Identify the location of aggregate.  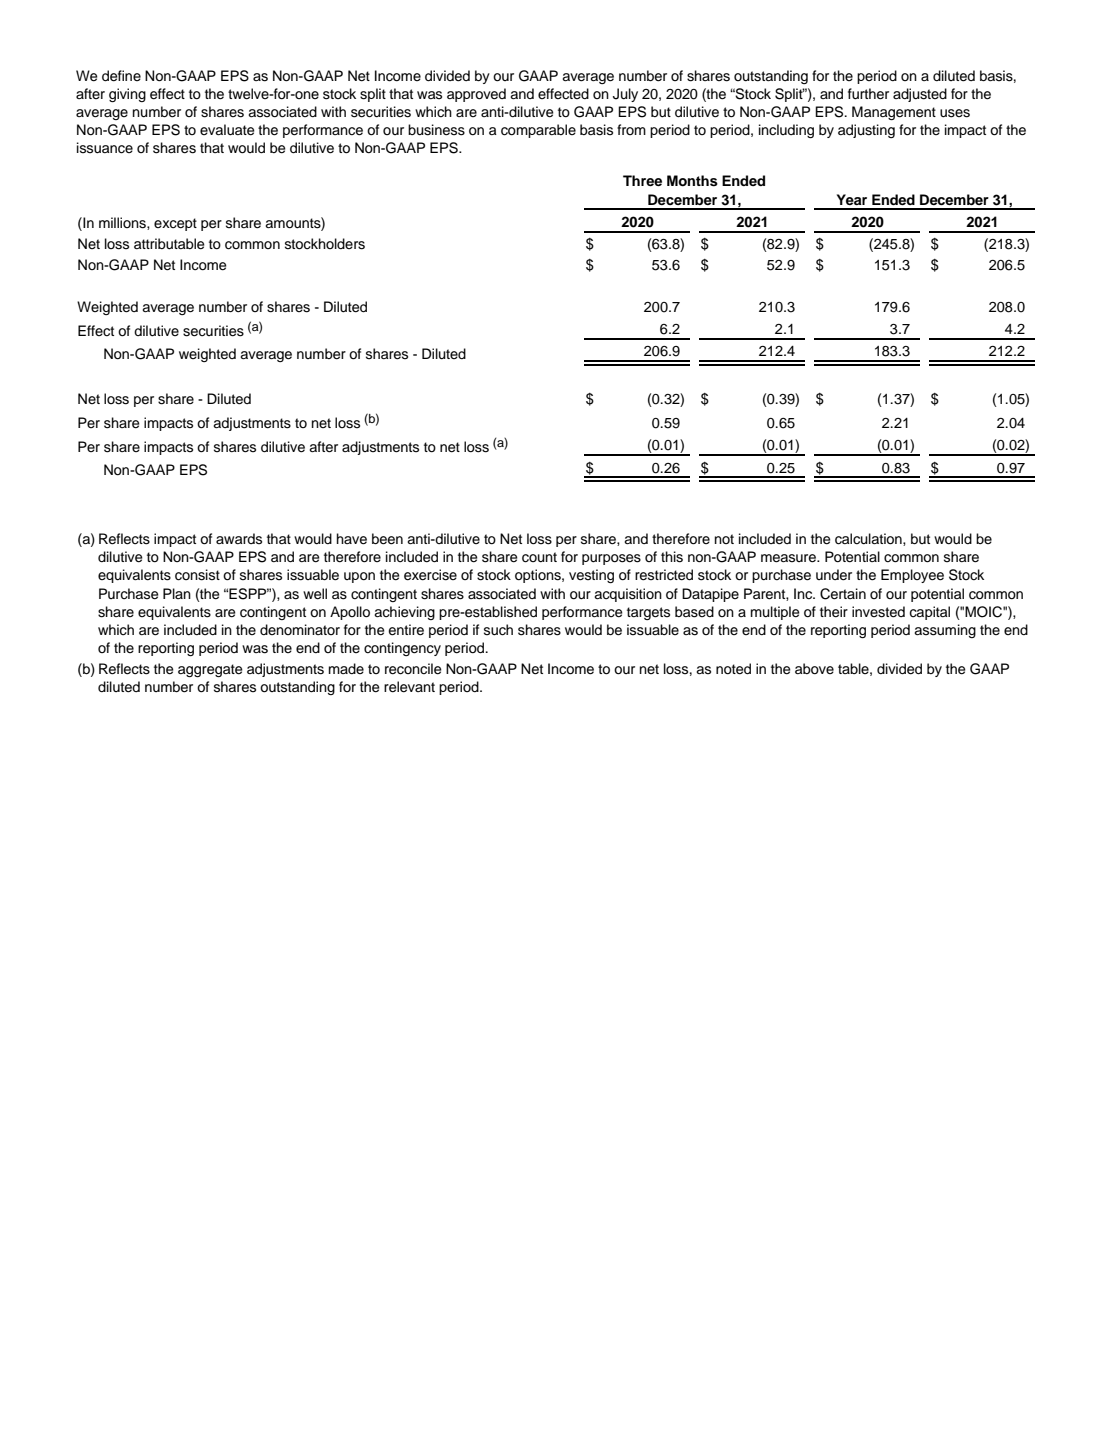
(210, 670).
